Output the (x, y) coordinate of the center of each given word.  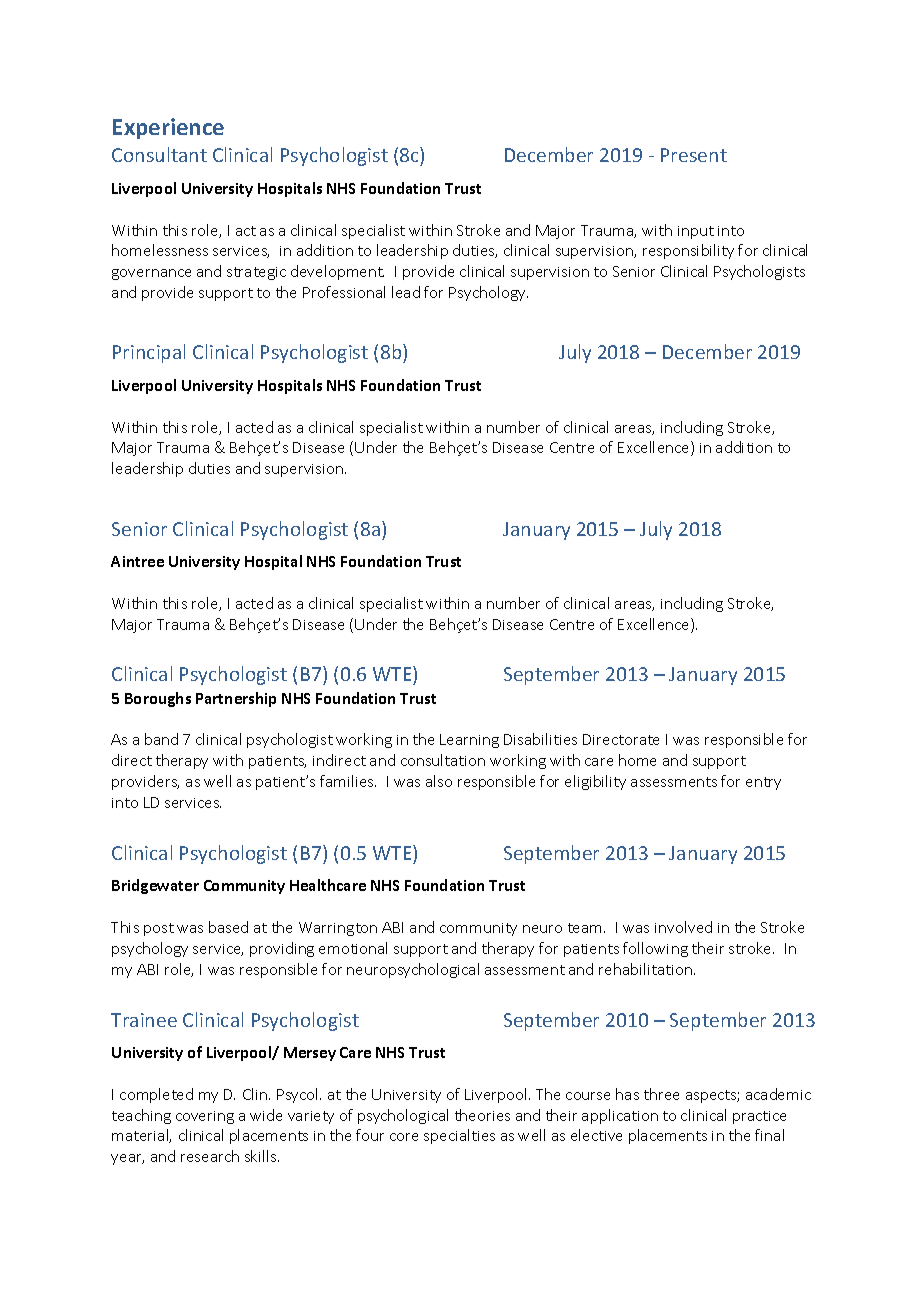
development (337, 272)
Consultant (159, 154)
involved (683, 927)
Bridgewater (155, 886)
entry (763, 783)
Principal (149, 353)
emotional (353, 948)
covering (205, 1117)
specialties (459, 1136)
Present (694, 155)
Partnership (236, 699)
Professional (344, 292)
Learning (469, 741)
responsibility (688, 251)
